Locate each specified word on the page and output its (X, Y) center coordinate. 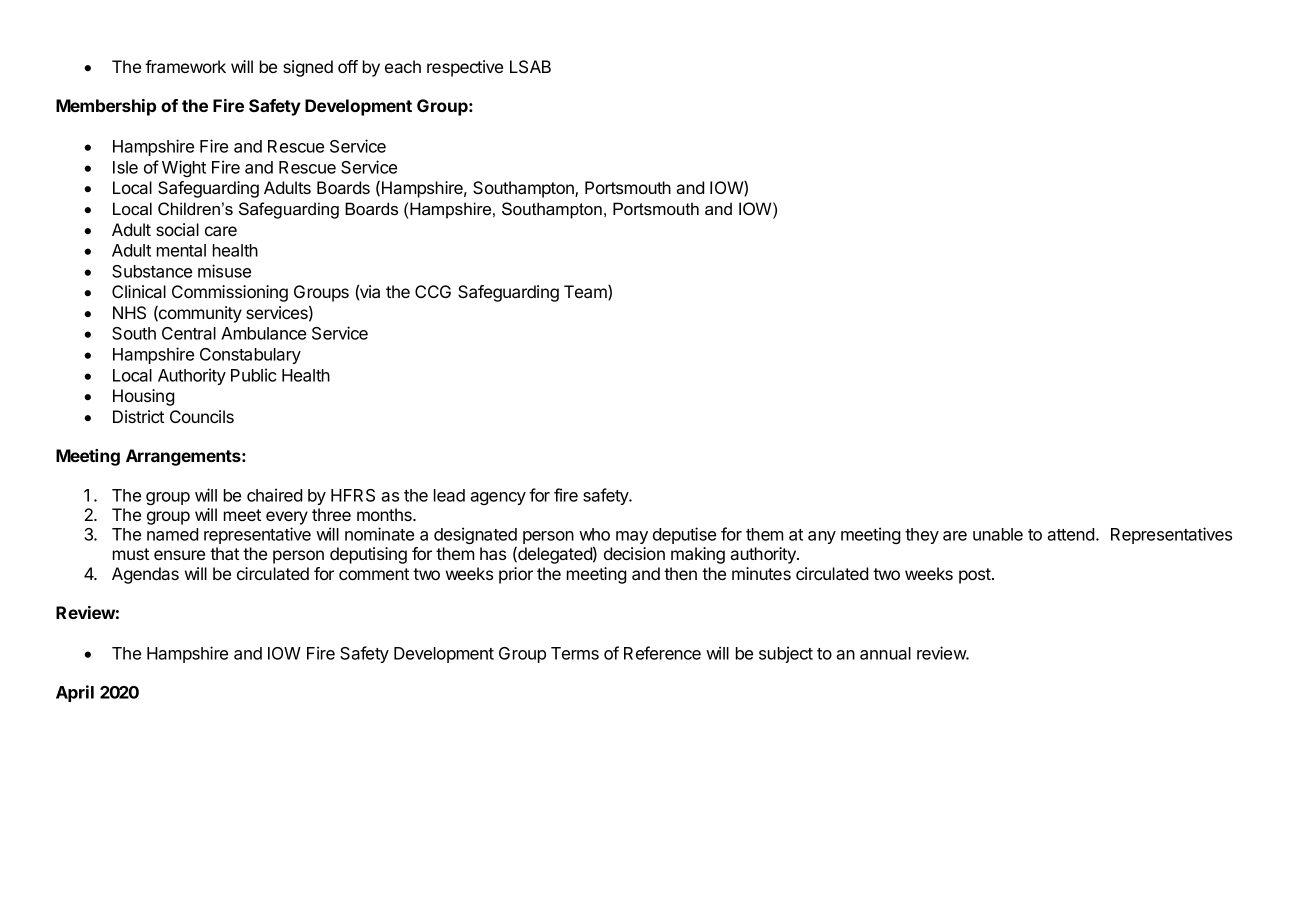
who (594, 534)
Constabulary (250, 356)
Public (254, 375)
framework (185, 66)
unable (998, 534)
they (922, 536)
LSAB (530, 67)
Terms (575, 653)
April (75, 693)
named (172, 534)
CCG (433, 291)
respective (465, 68)
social (177, 229)
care (221, 231)
